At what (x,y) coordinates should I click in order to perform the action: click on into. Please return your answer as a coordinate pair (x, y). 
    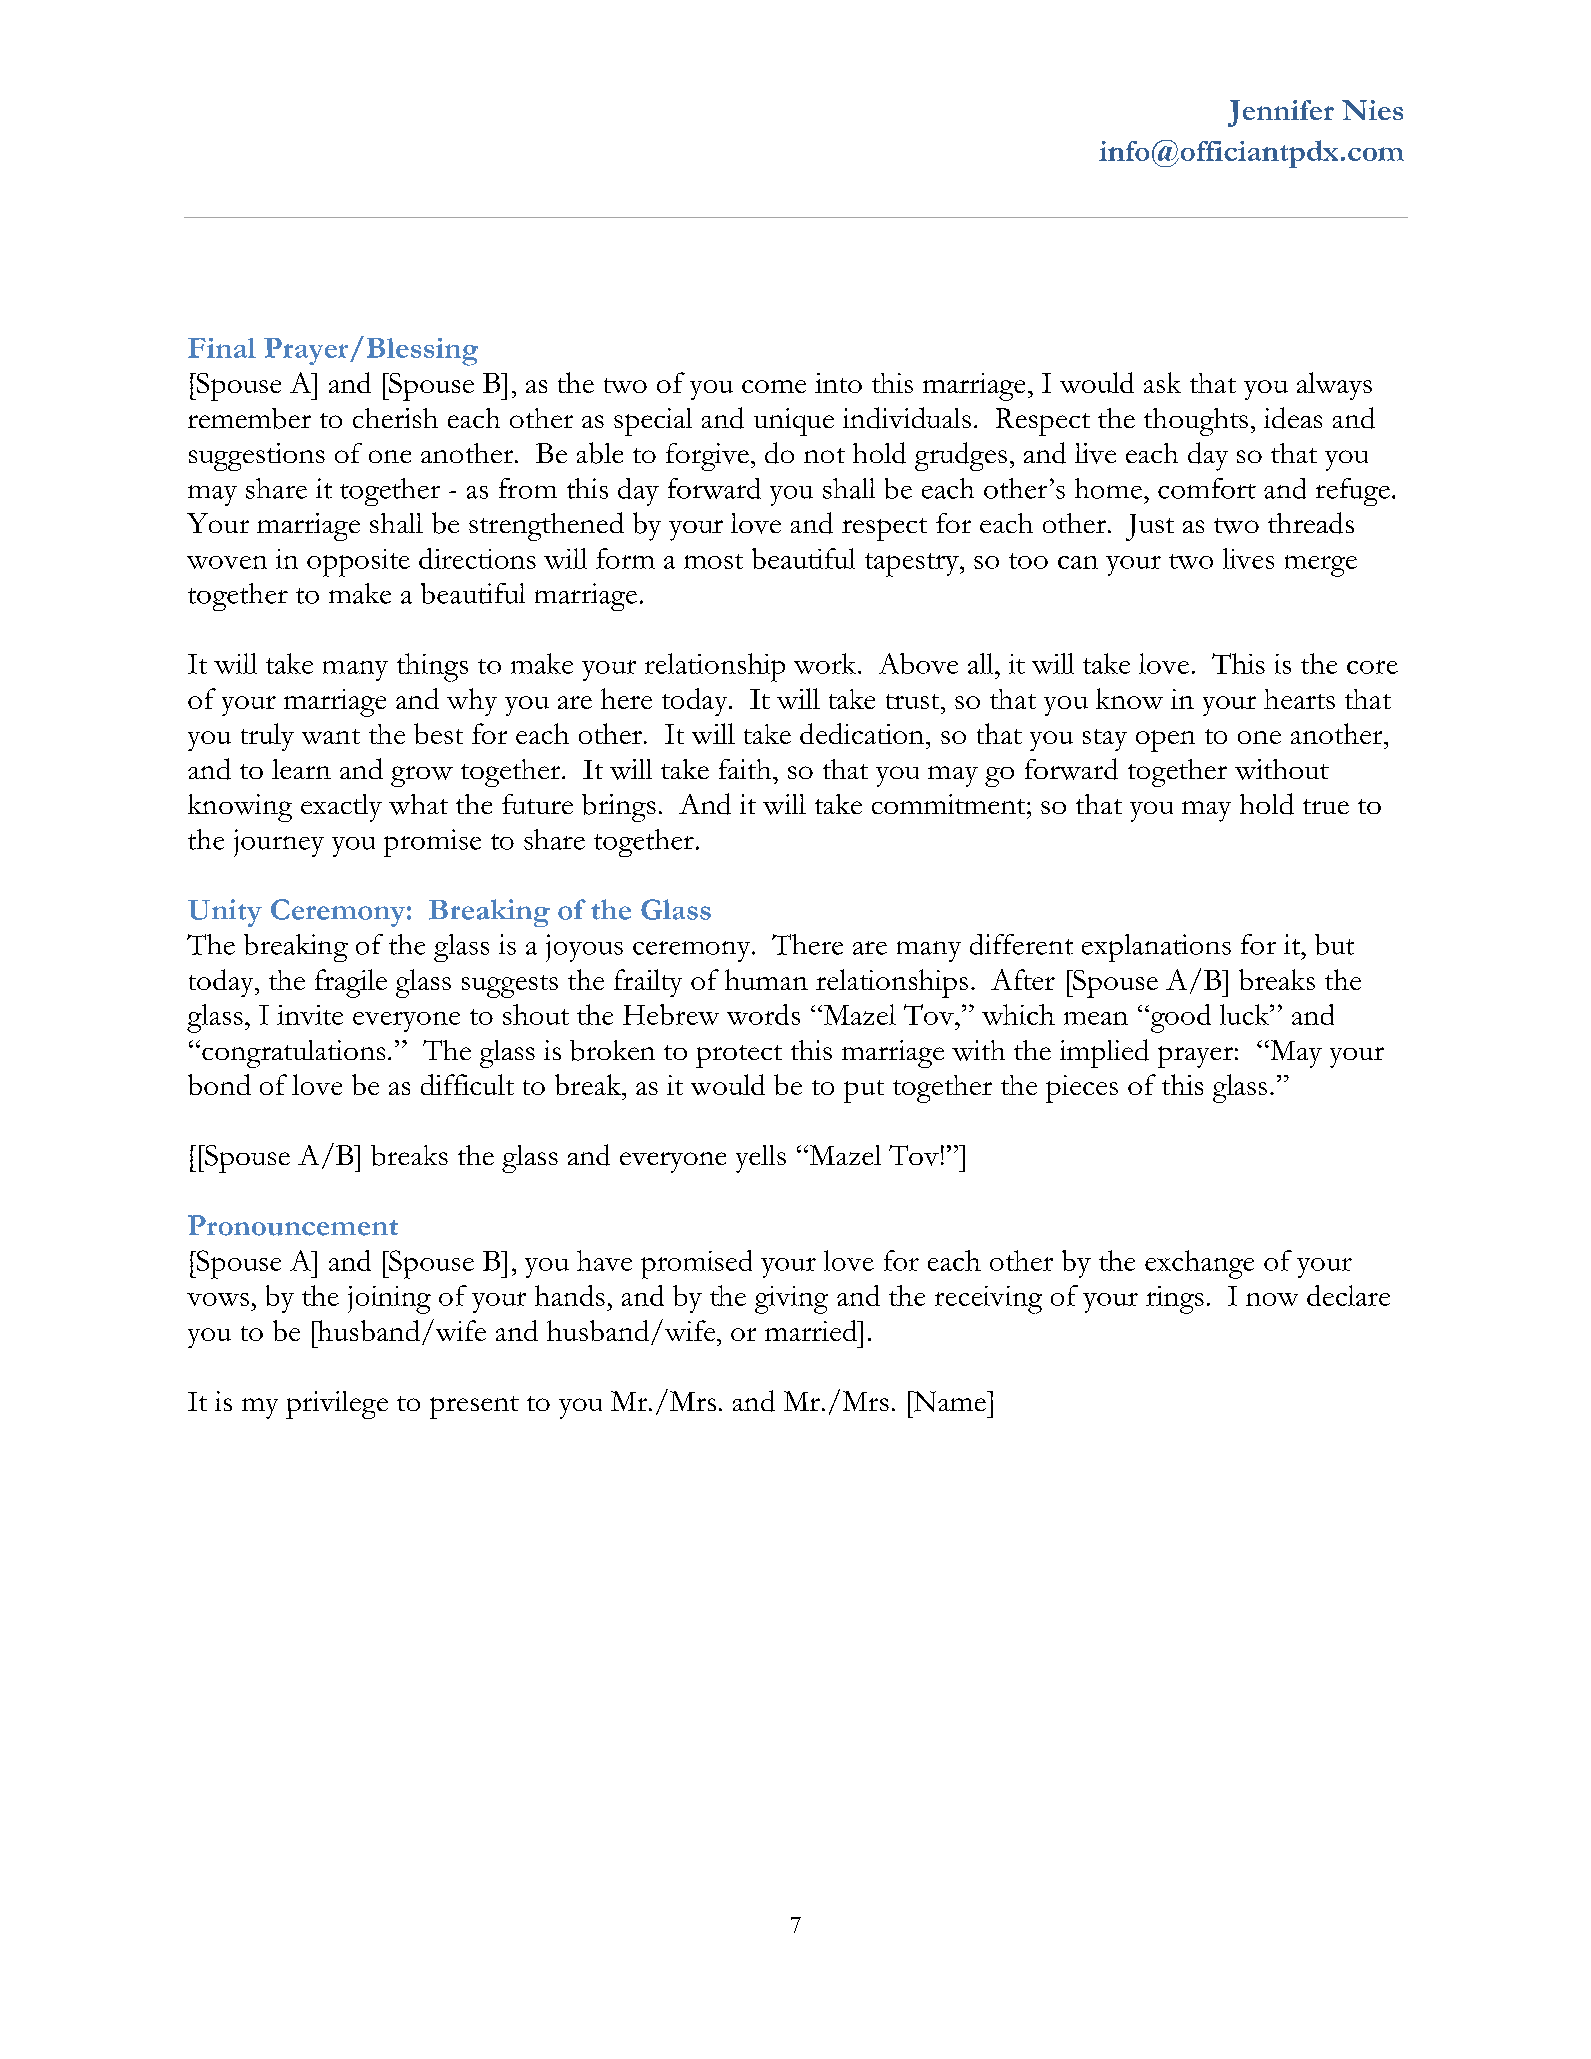
    Looking at the image, I should click on (838, 383).
